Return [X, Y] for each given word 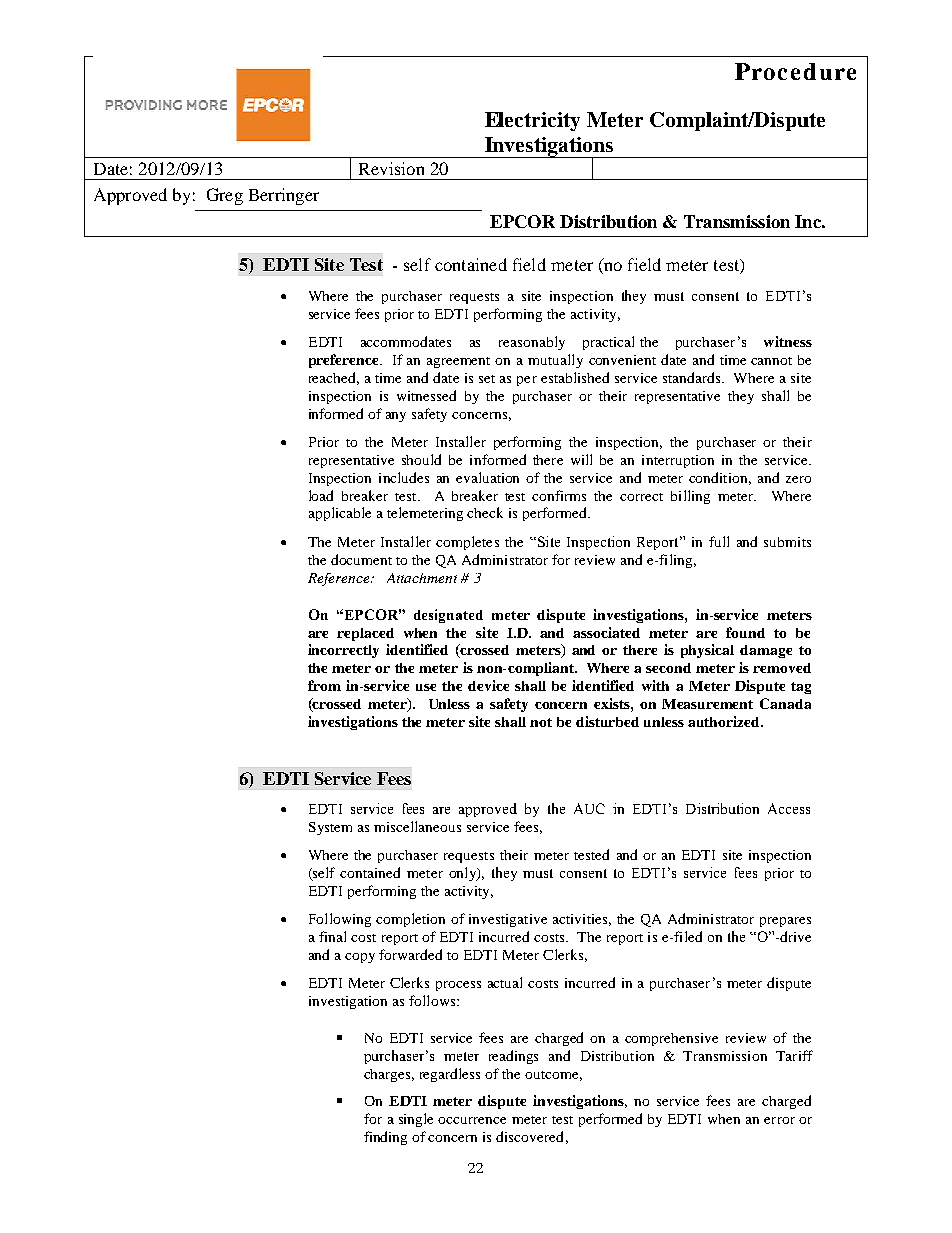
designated [448, 616]
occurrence [472, 1120]
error [779, 1120]
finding [385, 1138]
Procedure [795, 71]
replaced [365, 634]
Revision [391, 168]
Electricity [532, 121]
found [745, 632]
